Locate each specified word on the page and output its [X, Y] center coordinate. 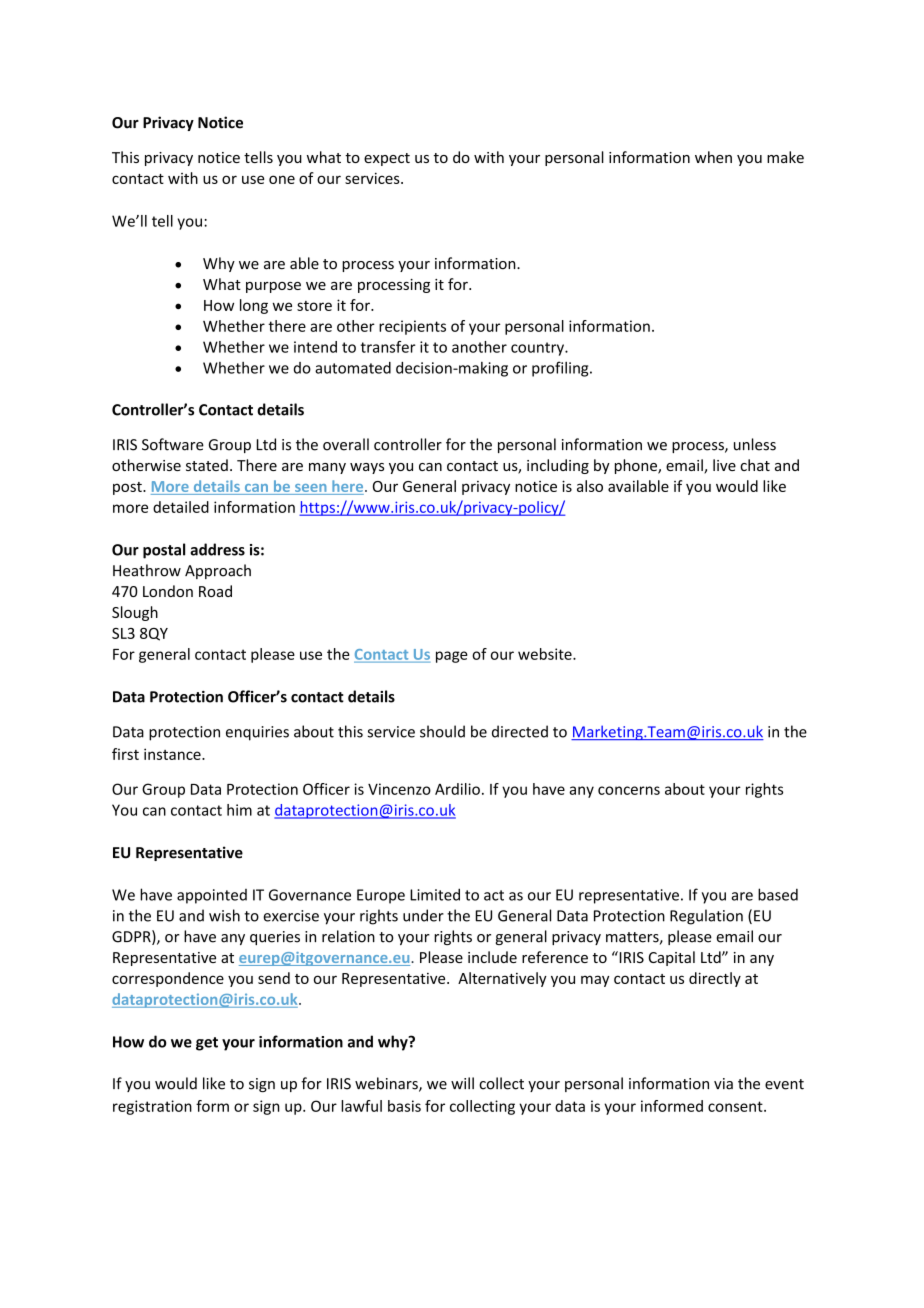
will [462, 1083]
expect [387, 159]
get [207, 1044]
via [723, 1084]
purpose [273, 287]
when [713, 157]
